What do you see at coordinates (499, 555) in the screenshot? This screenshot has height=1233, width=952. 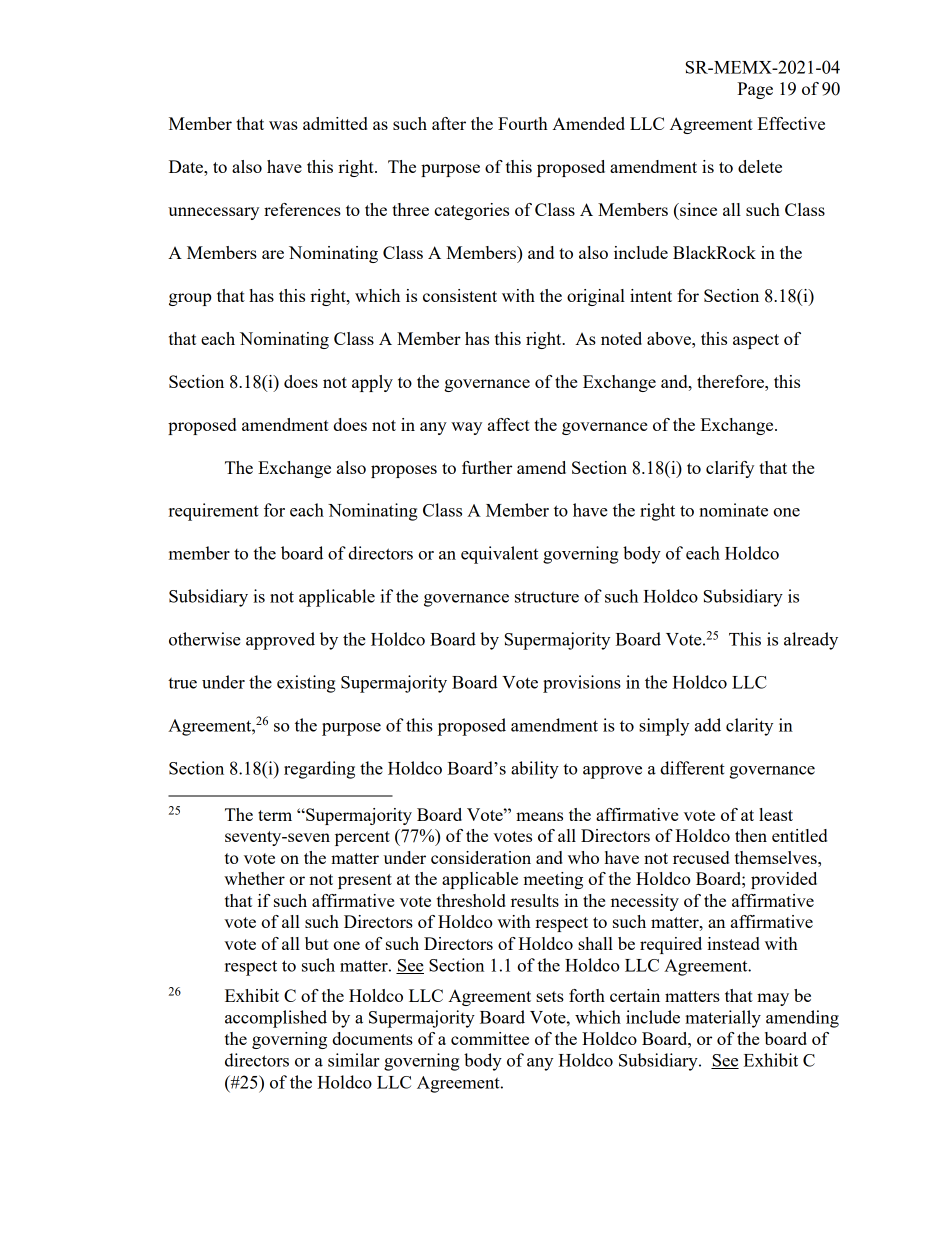 I see `equivalent` at bounding box center [499, 555].
